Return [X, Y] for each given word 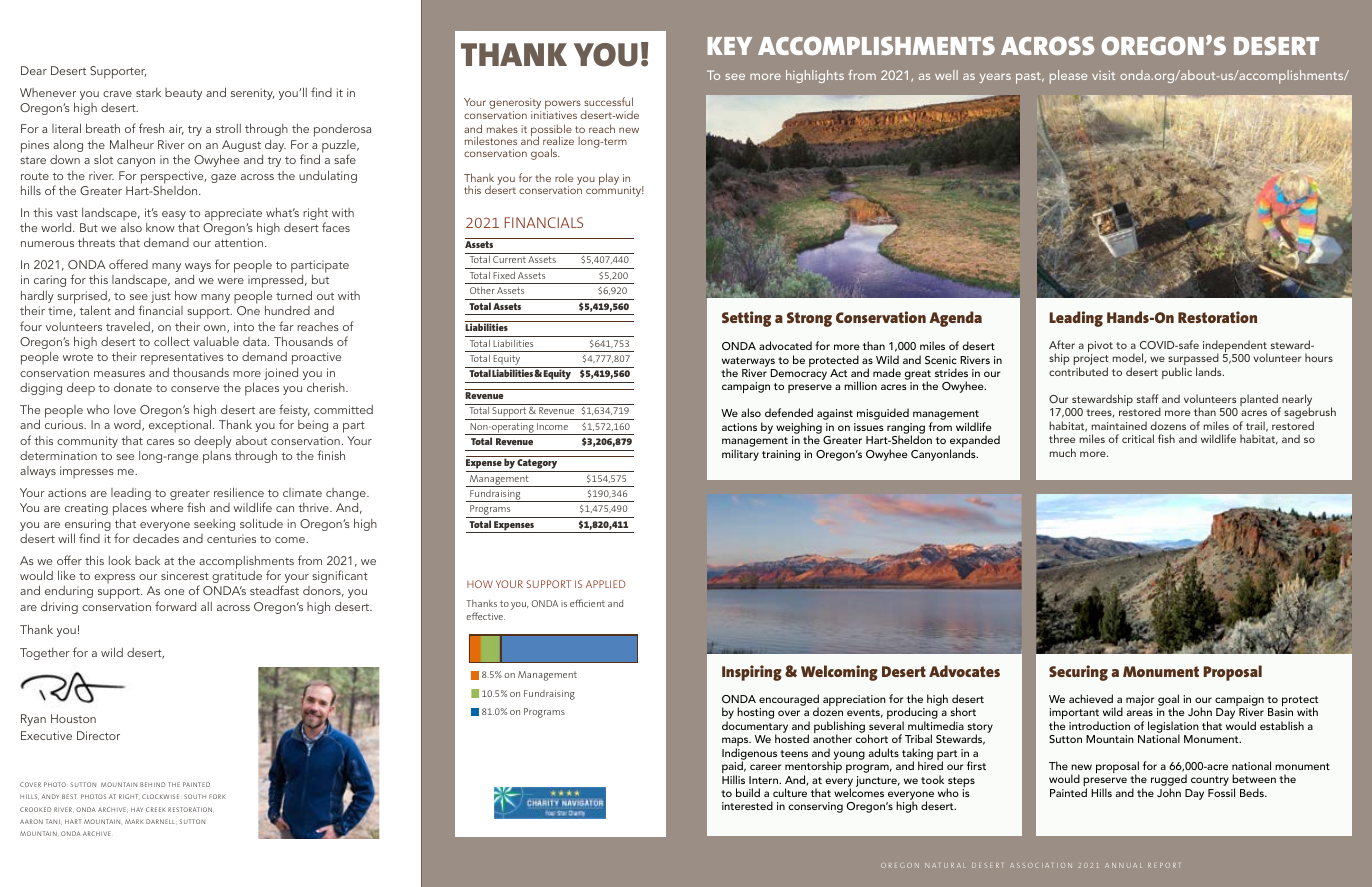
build [748, 792]
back [147, 560]
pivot [1100, 348]
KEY [729, 46]
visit [1103, 75]
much [1063, 452]
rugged [1169, 781]
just [161, 297]
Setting [746, 319]
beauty [183, 94]
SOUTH [195, 796]
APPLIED [606, 584]
